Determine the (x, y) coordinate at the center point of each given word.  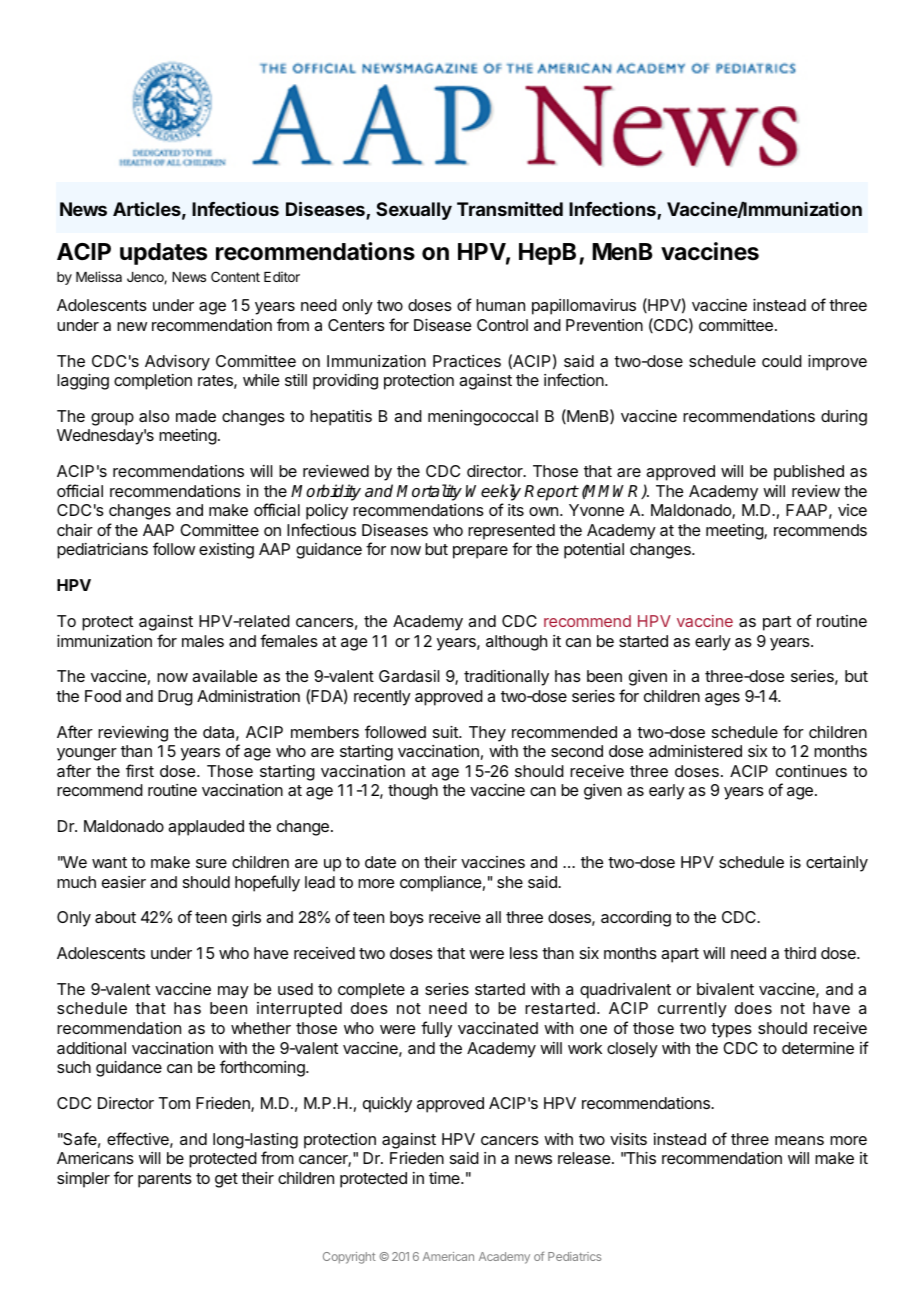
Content (235, 276)
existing (226, 551)
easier (124, 882)
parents (165, 1180)
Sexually (414, 211)
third (800, 953)
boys (407, 919)
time (445, 1178)
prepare (480, 552)
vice (852, 510)
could (782, 361)
